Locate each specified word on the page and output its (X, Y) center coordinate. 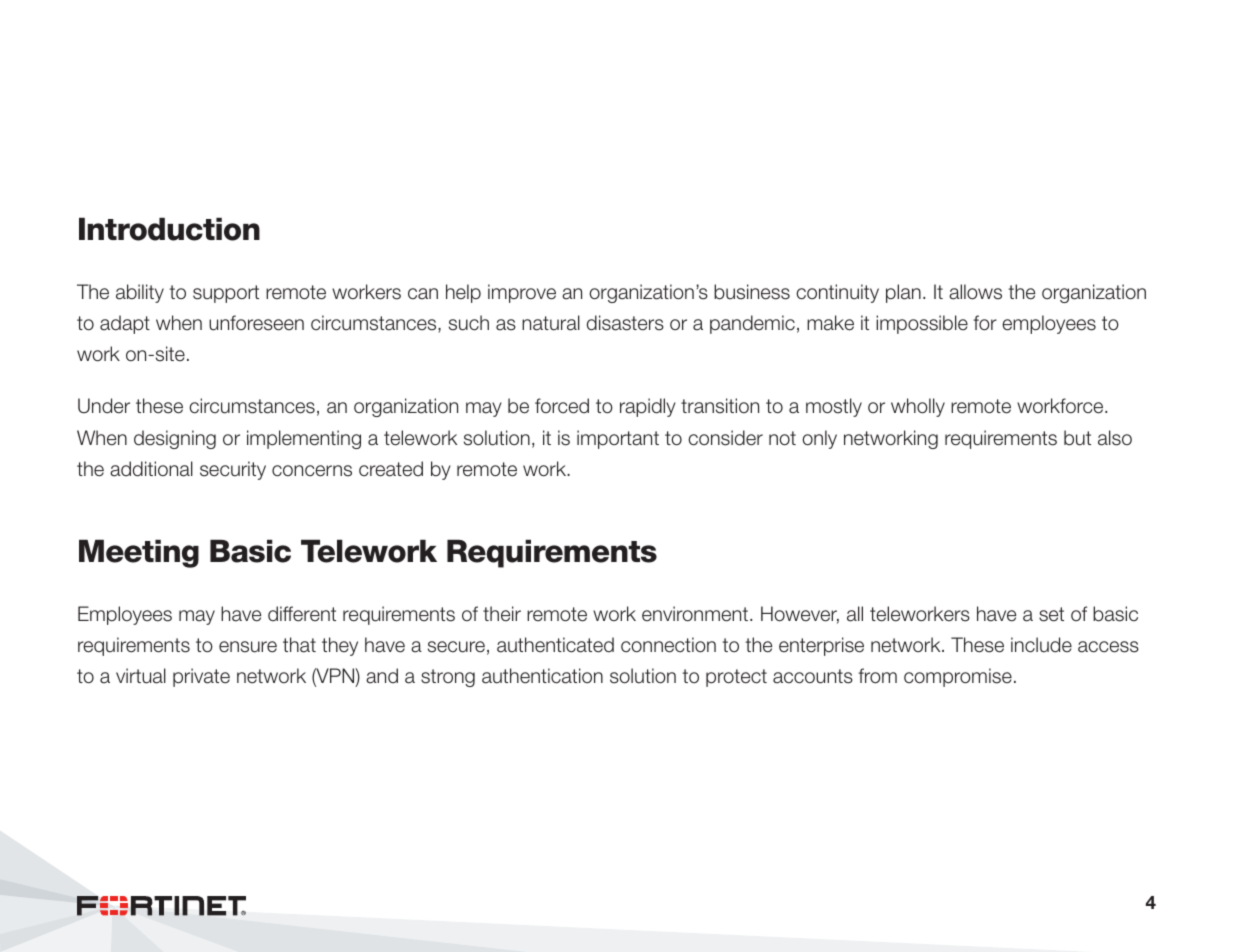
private (201, 677)
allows (975, 292)
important (618, 439)
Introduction (169, 229)
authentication (542, 676)
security (233, 470)
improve (522, 293)
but (1077, 438)
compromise (958, 677)
